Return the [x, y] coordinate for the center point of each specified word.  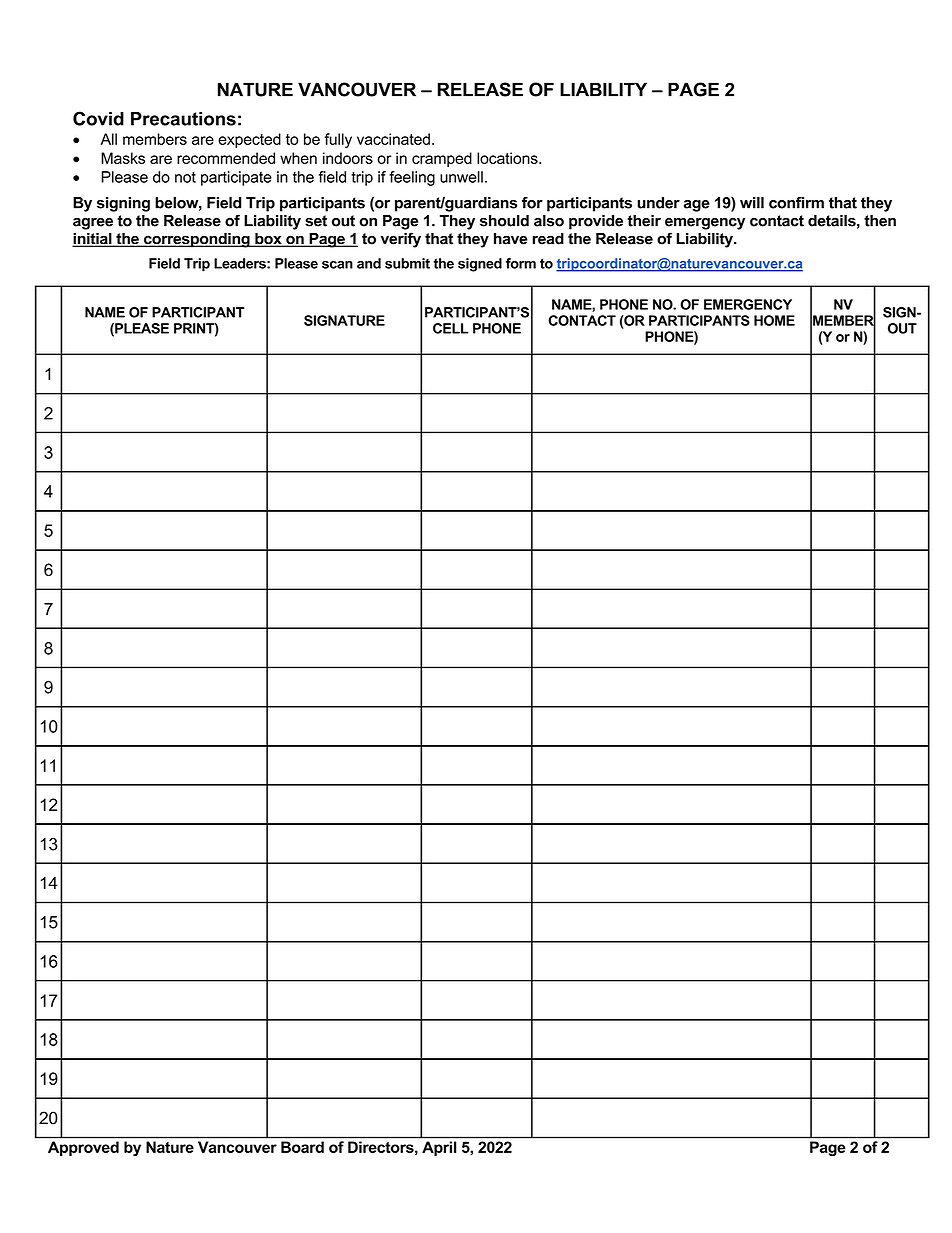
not [185, 177]
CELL [451, 328]
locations [508, 158]
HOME [774, 320]
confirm [796, 203]
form [521, 263]
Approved [83, 1148]
